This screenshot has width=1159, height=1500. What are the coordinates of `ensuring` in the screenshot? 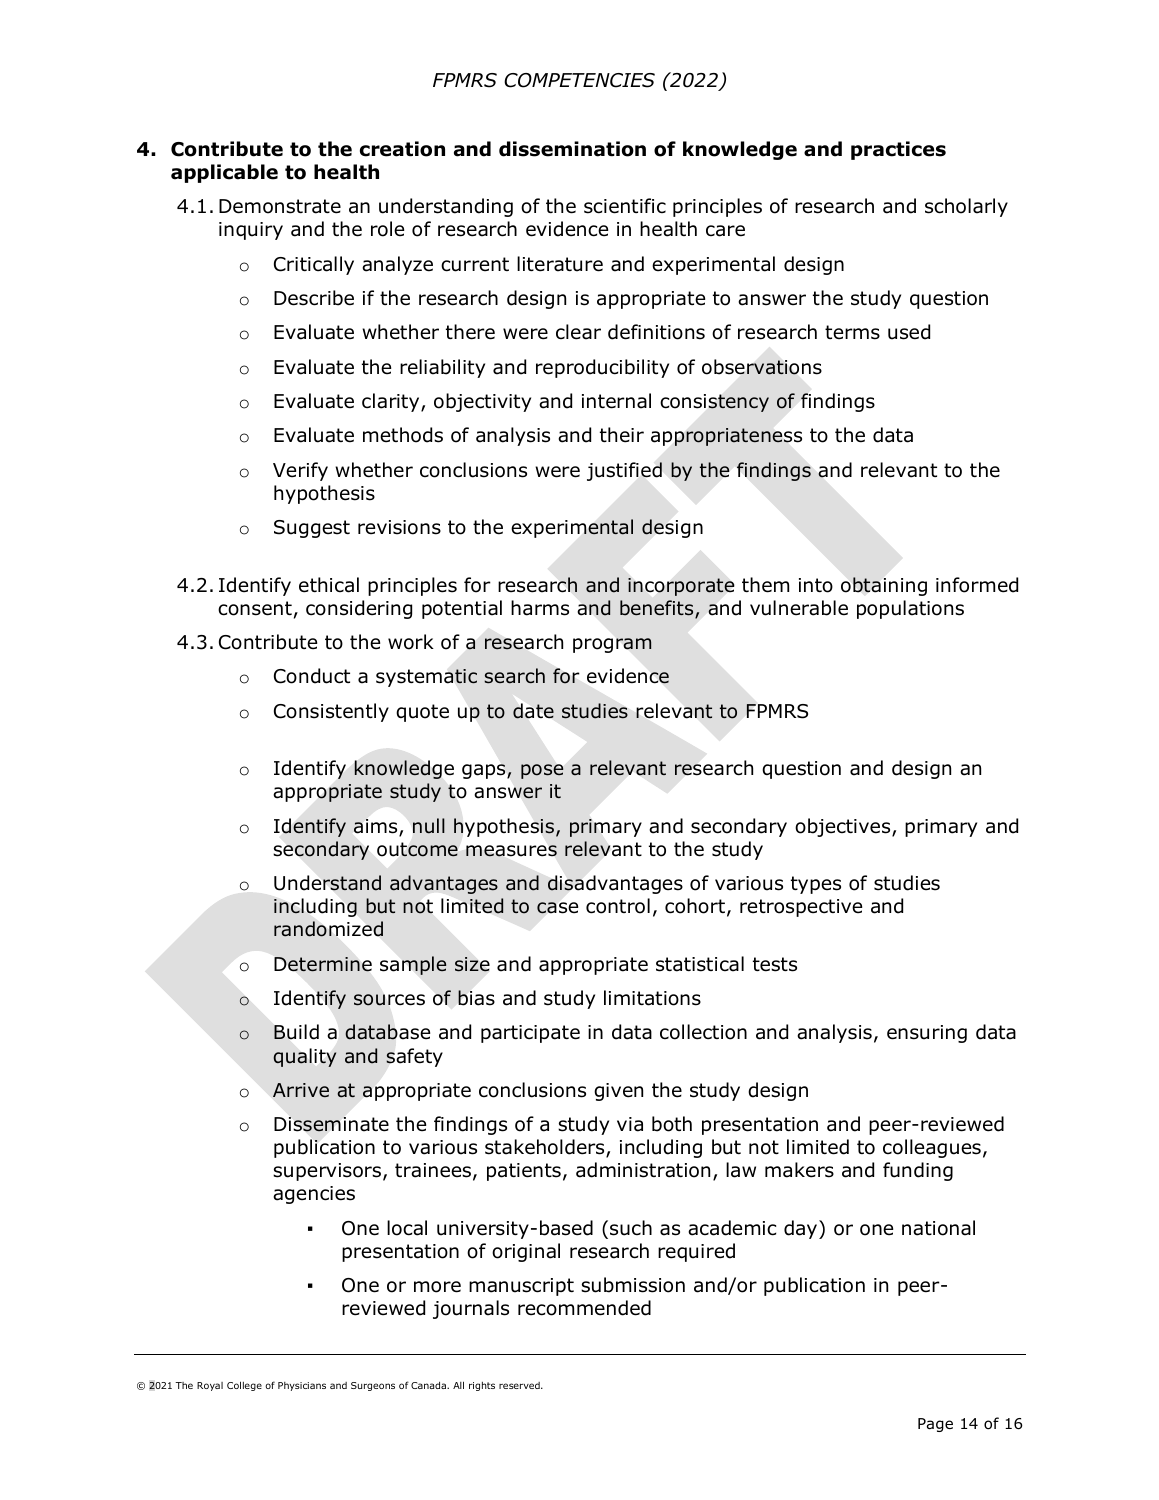 It's located at (927, 1034).
